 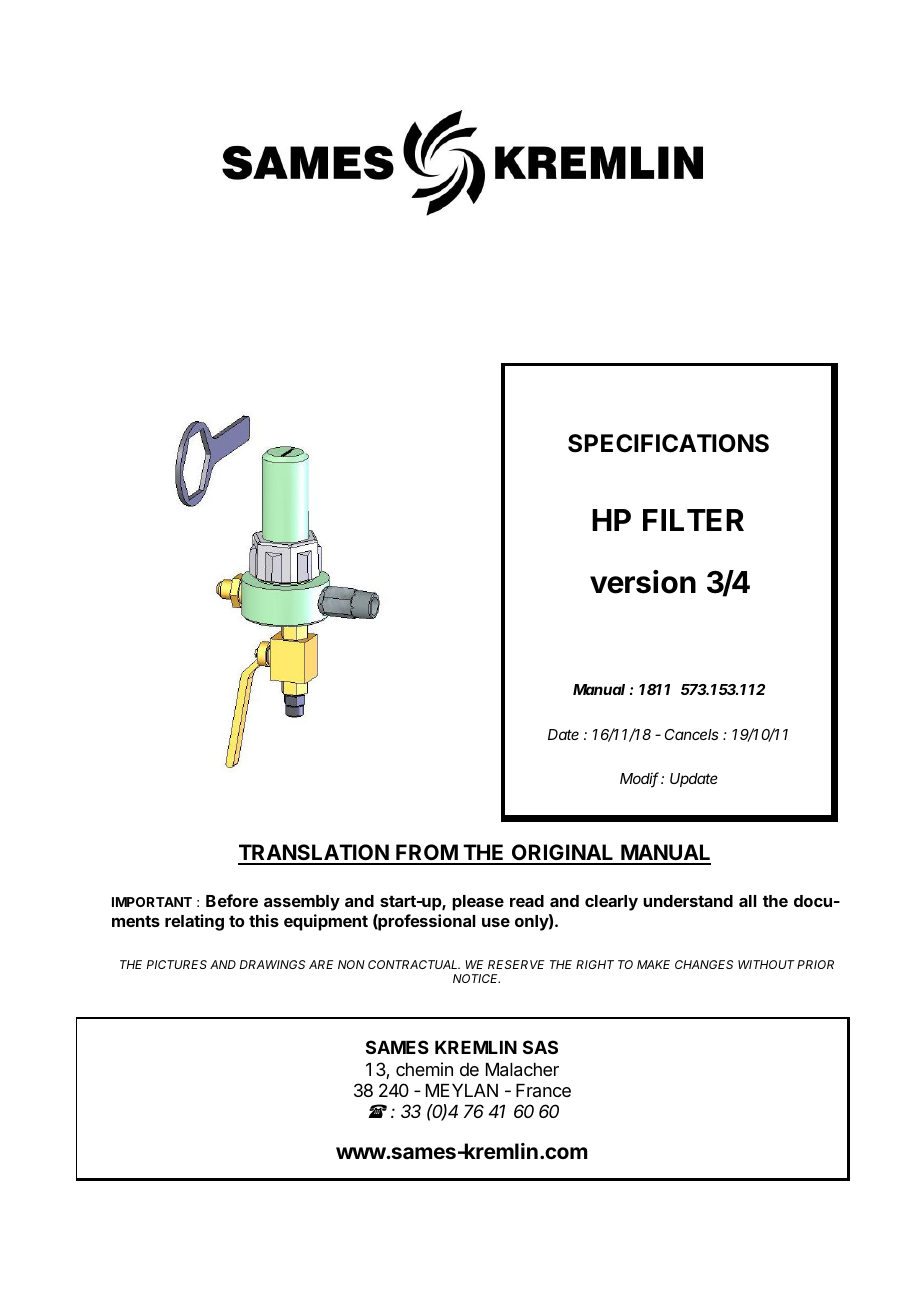 What do you see at coordinates (232, 900) in the screenshot?
I see `Before` at bounding box center [232, 900].
